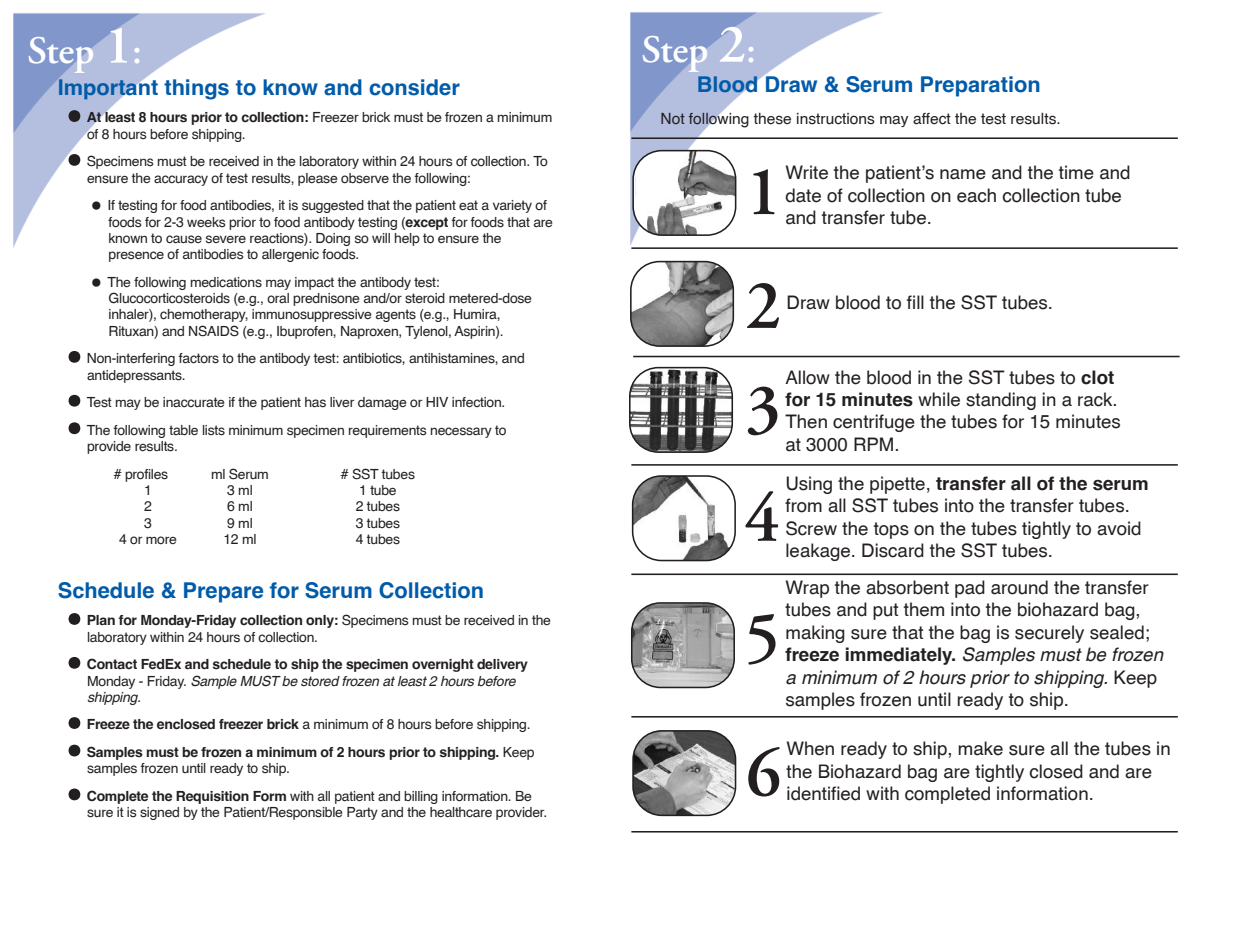  What do you see at coordinates (196, 89) in the image?
I see `things` at bounding box center [196, 89].
